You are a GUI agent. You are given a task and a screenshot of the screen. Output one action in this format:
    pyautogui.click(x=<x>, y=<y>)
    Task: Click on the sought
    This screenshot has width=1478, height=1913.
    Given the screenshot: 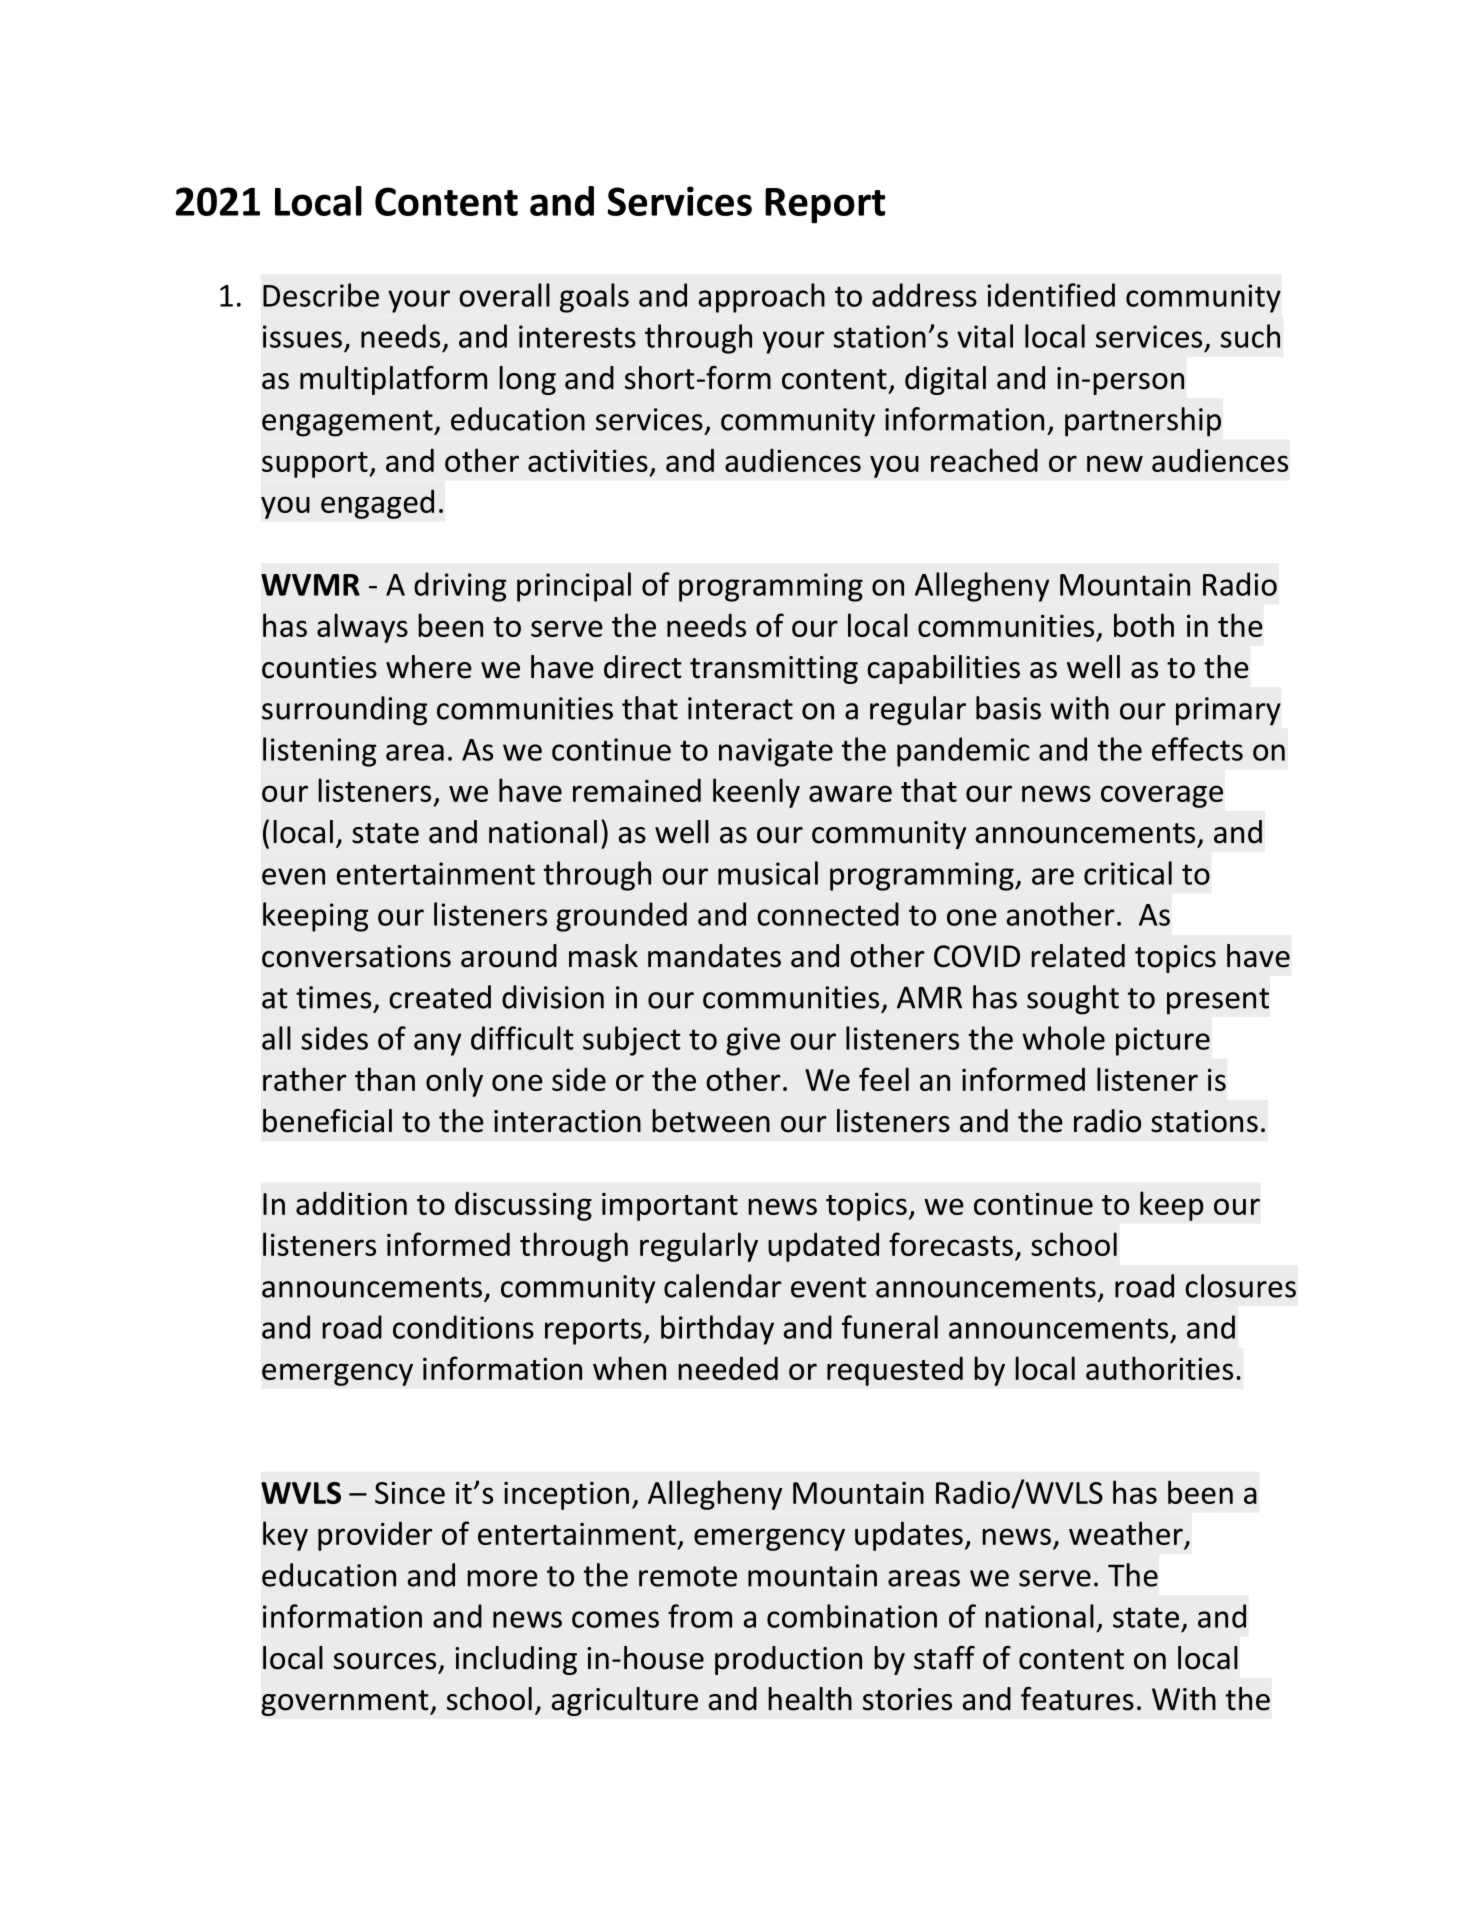 What is the action you would take?
    pyautogui.click(x=1073, y=1000)
